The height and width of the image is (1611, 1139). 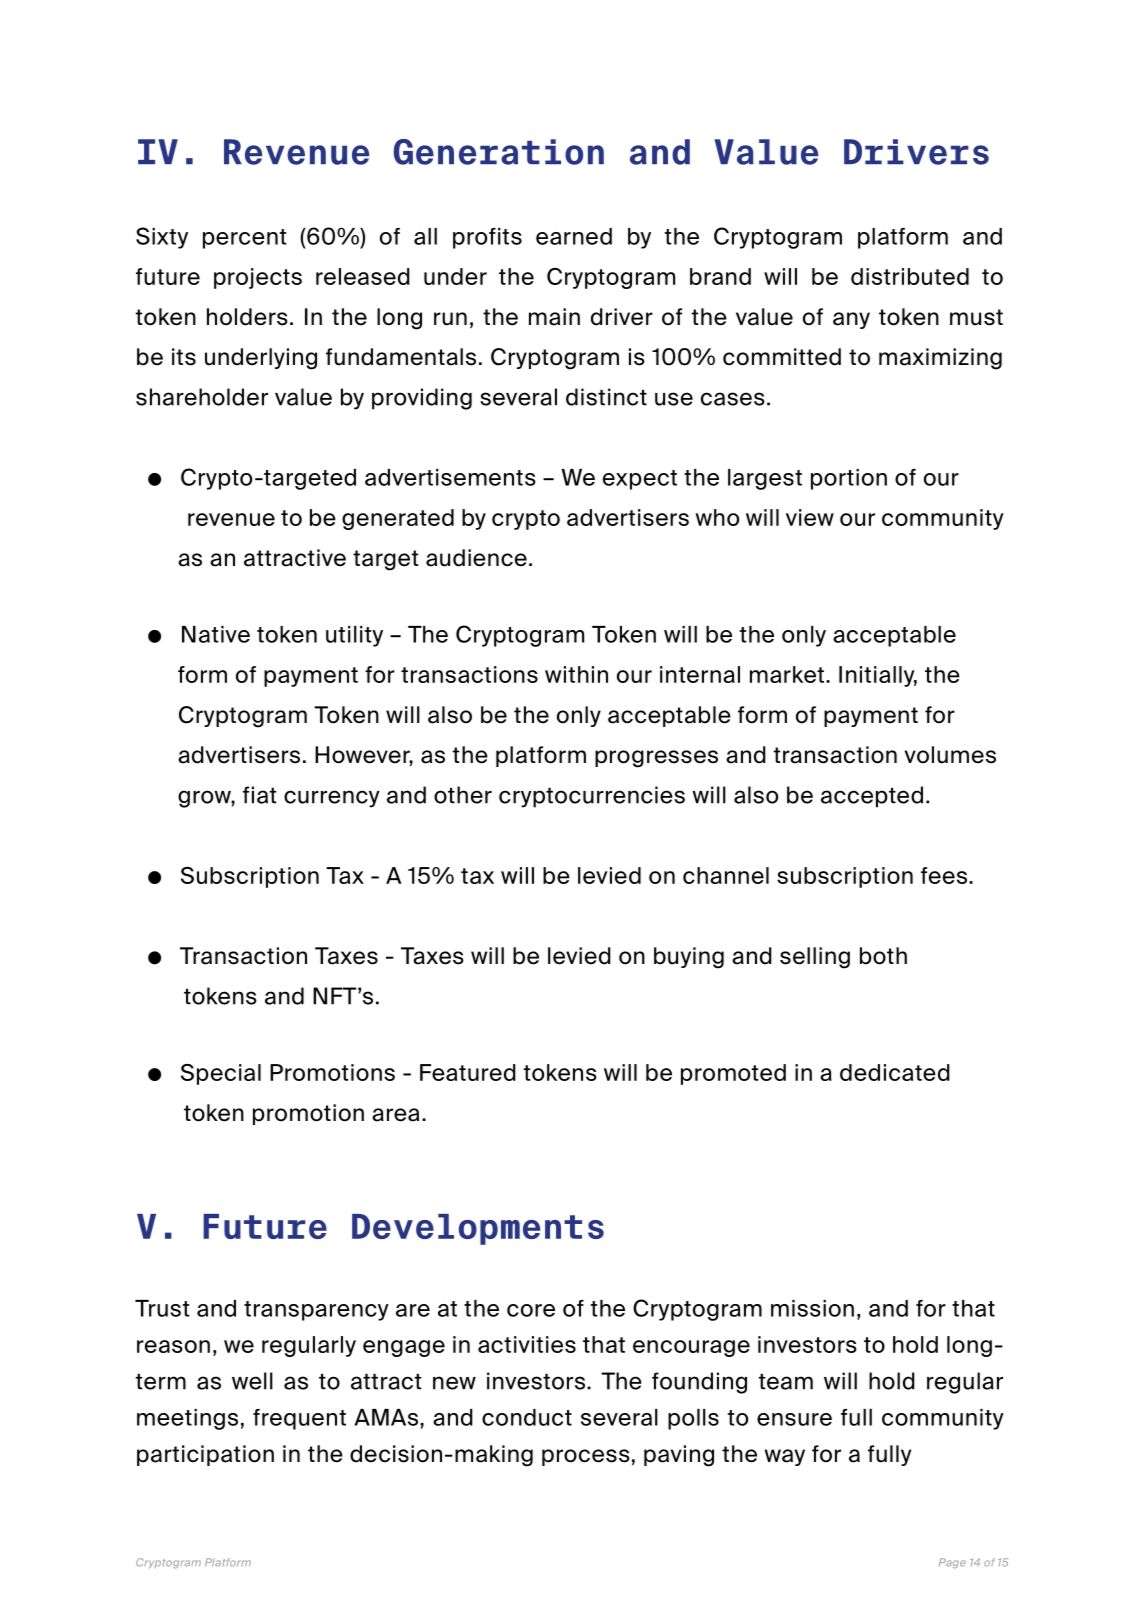 I want to click on process, so click(x=586, y=1457).
